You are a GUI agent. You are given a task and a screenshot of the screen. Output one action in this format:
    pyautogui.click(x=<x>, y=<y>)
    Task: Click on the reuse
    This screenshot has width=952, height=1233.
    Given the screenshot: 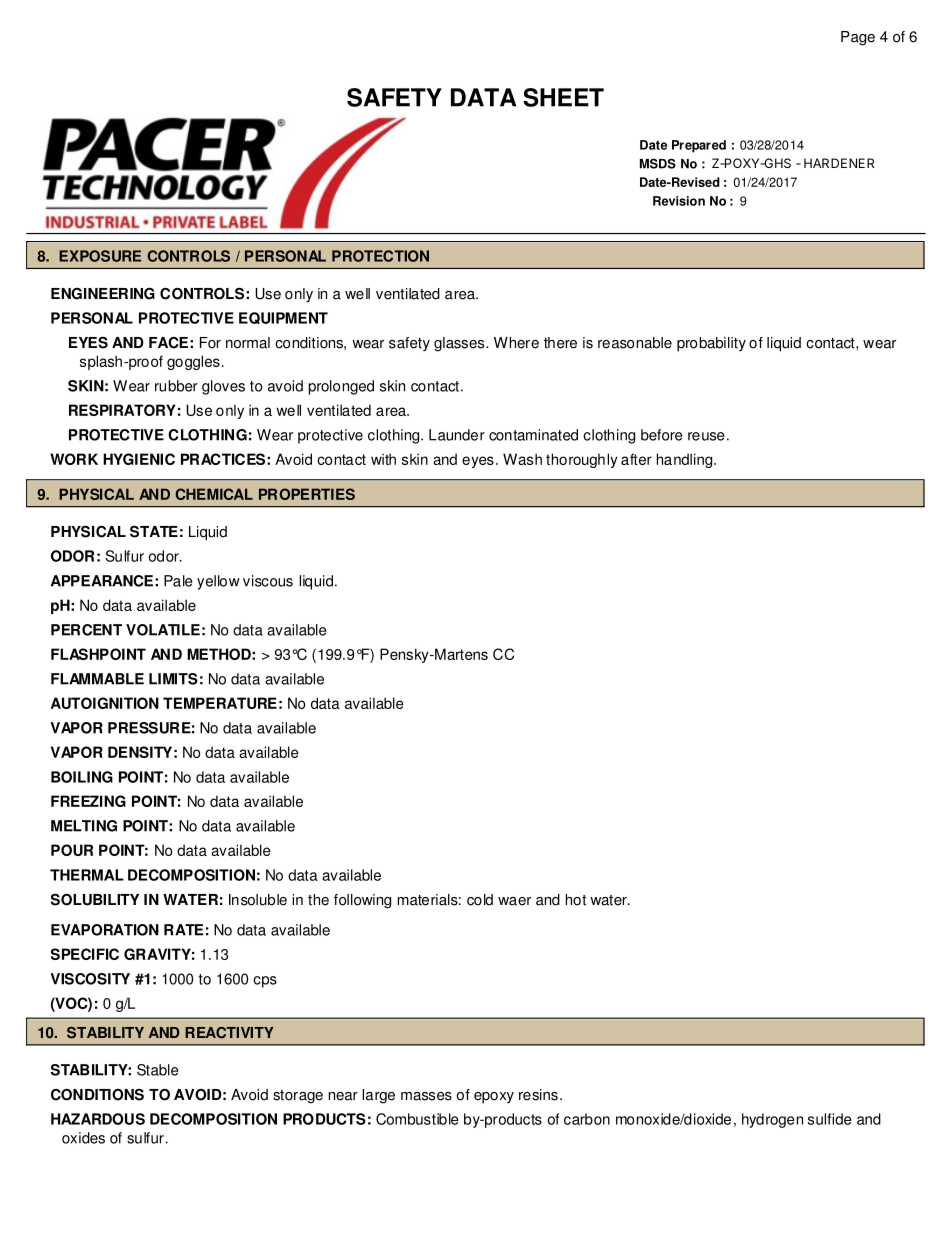 What is the action you would take?
    pyautogui.click(x=706, y=436)
